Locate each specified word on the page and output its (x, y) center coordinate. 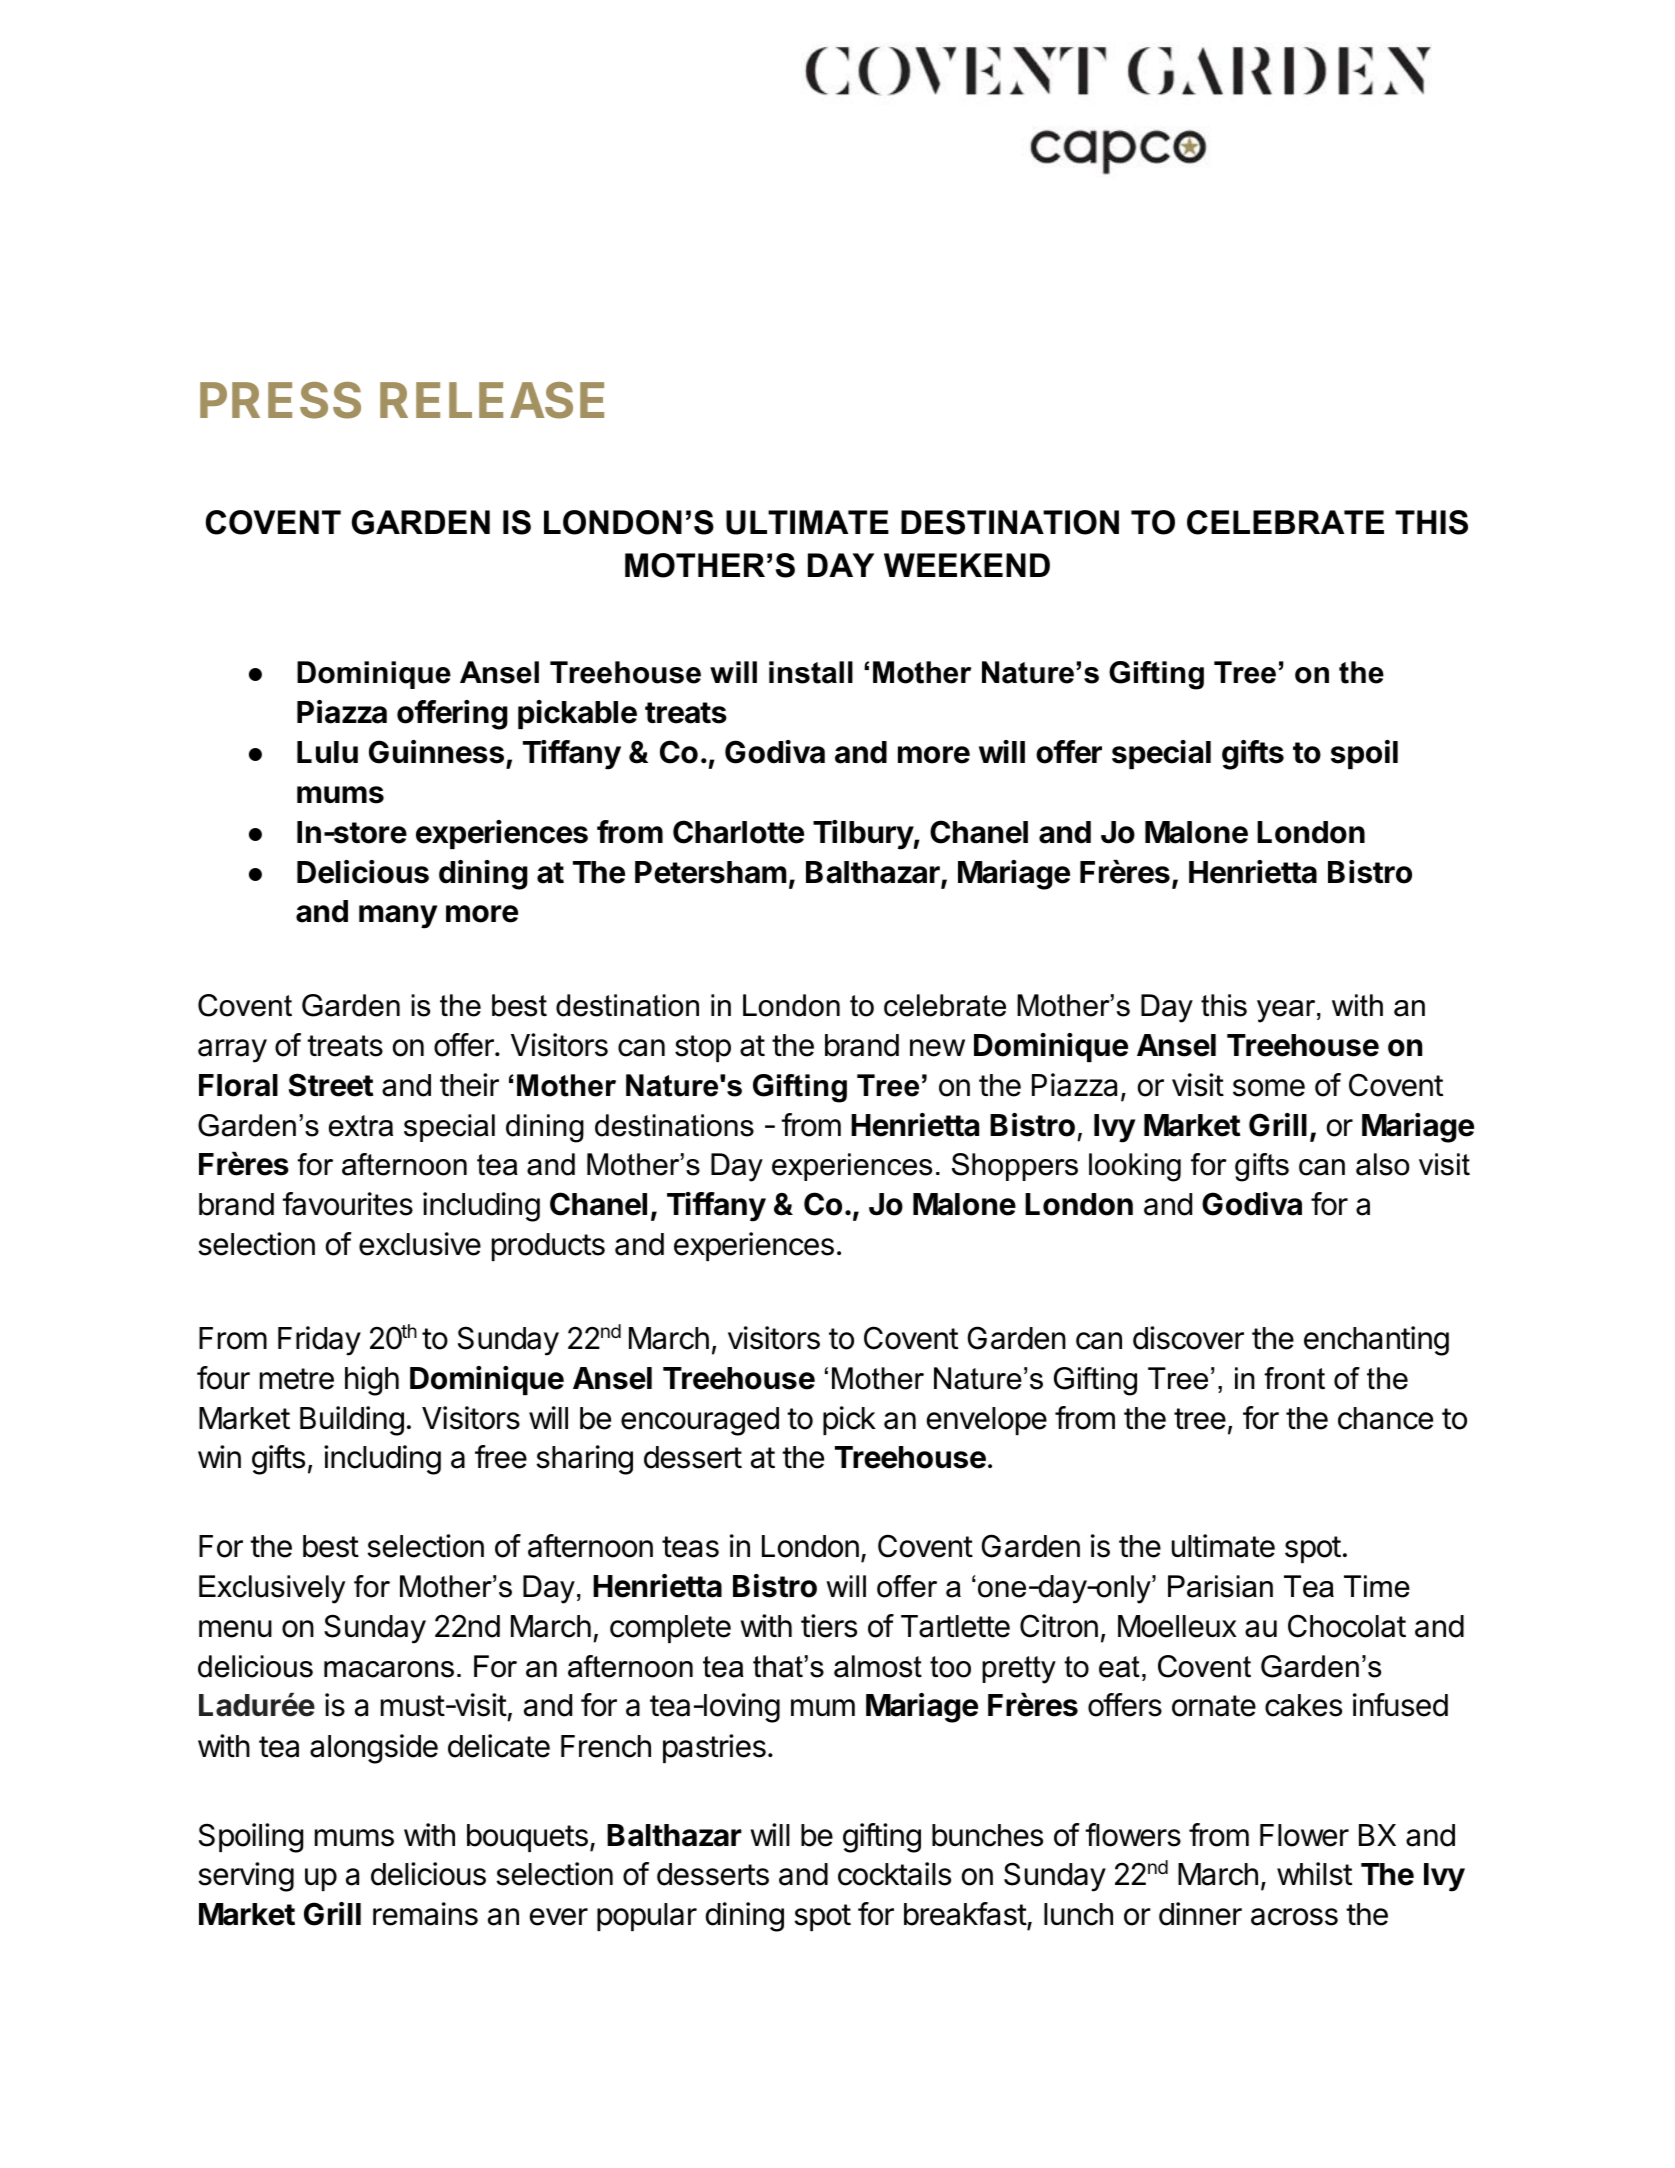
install (811, 672)
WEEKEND (967, 565)
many (398, 917)
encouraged (700, 1421)
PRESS (280, 400)
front (1294, 1378)
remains (425, 1914)
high (372, 1381)
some (1269, 1088)
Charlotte (738, 832)
